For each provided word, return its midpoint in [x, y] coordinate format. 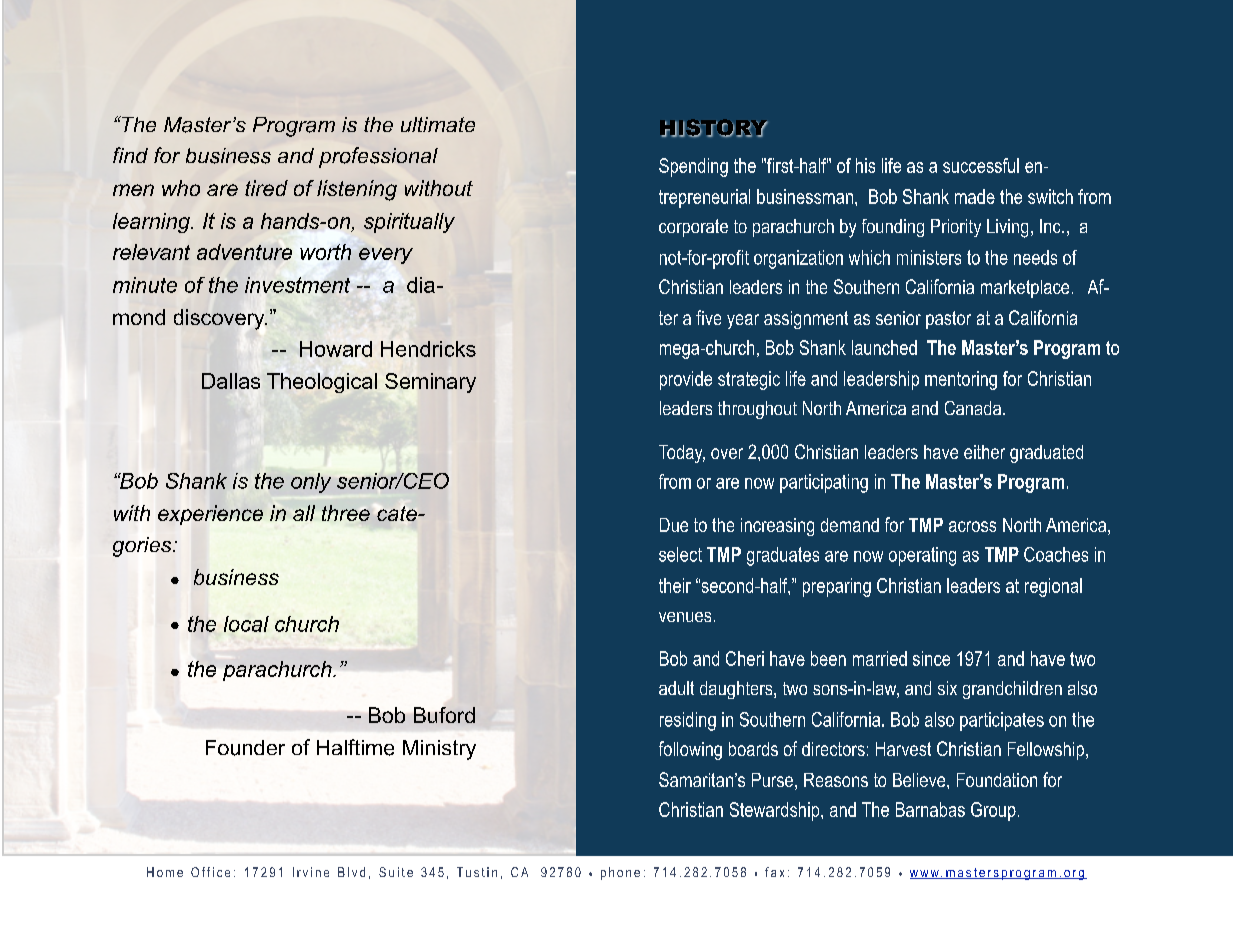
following [690, 750]
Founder [245, 748]
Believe [920, 780]
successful [981, 165]
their [675, 585]
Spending [693, 167]
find [130, 155]
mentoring [961, 380]
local [246, 624]
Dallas [231, 381]
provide [686, 380]
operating [922, 556]
